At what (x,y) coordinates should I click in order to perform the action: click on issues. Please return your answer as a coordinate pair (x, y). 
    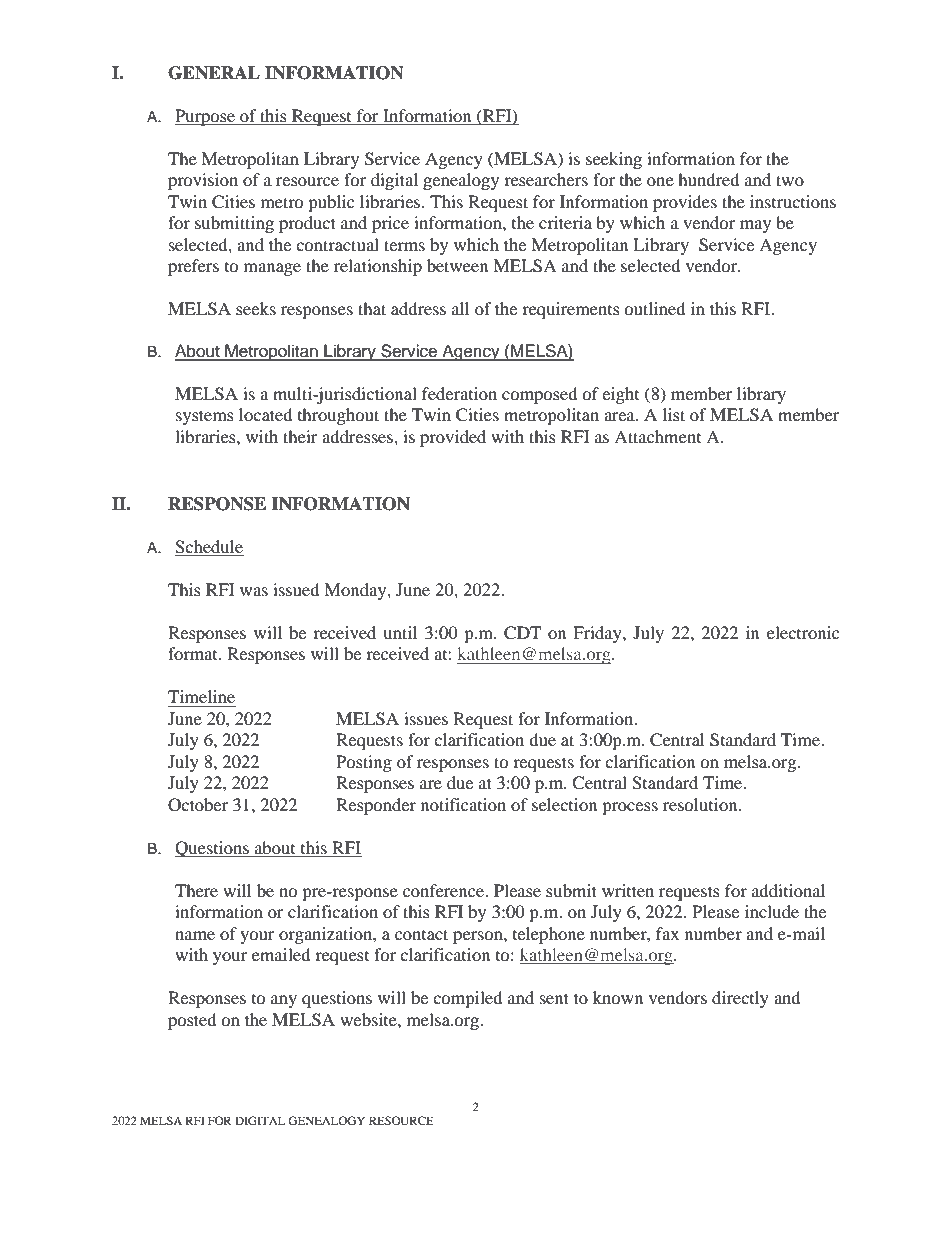
    Looking at the image, I should click on (426, 718).
